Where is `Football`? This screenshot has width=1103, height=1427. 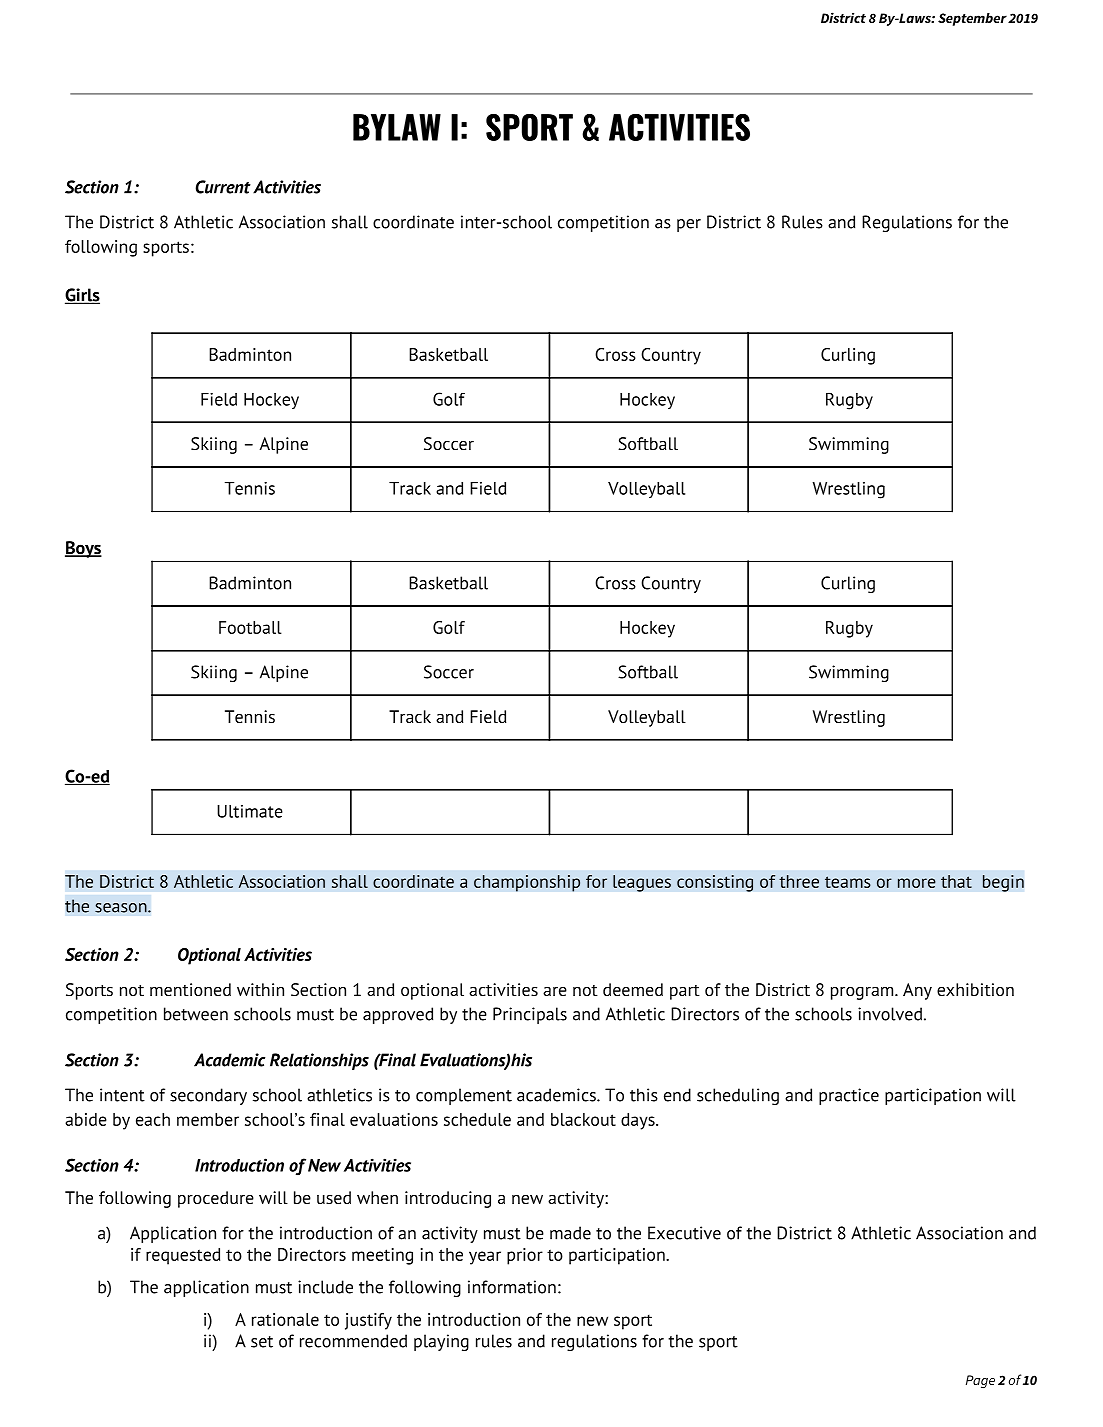
Football is located at coordinates (250, 627).
